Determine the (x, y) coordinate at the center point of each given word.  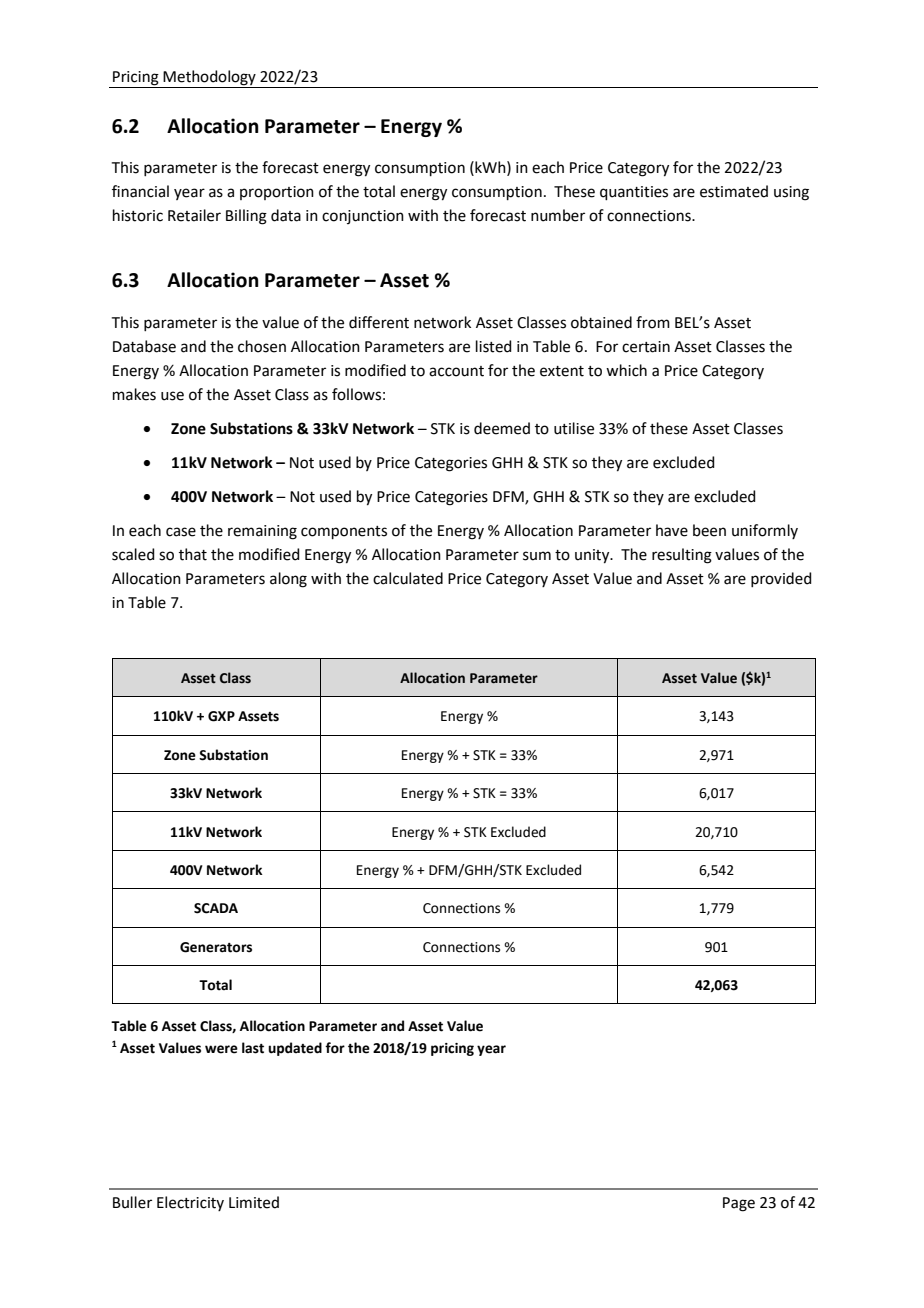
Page (739, 1204)
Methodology (209, 78)
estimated (734, 191)
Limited (254, 1202)
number (558, 215)
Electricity (190, 1203)
